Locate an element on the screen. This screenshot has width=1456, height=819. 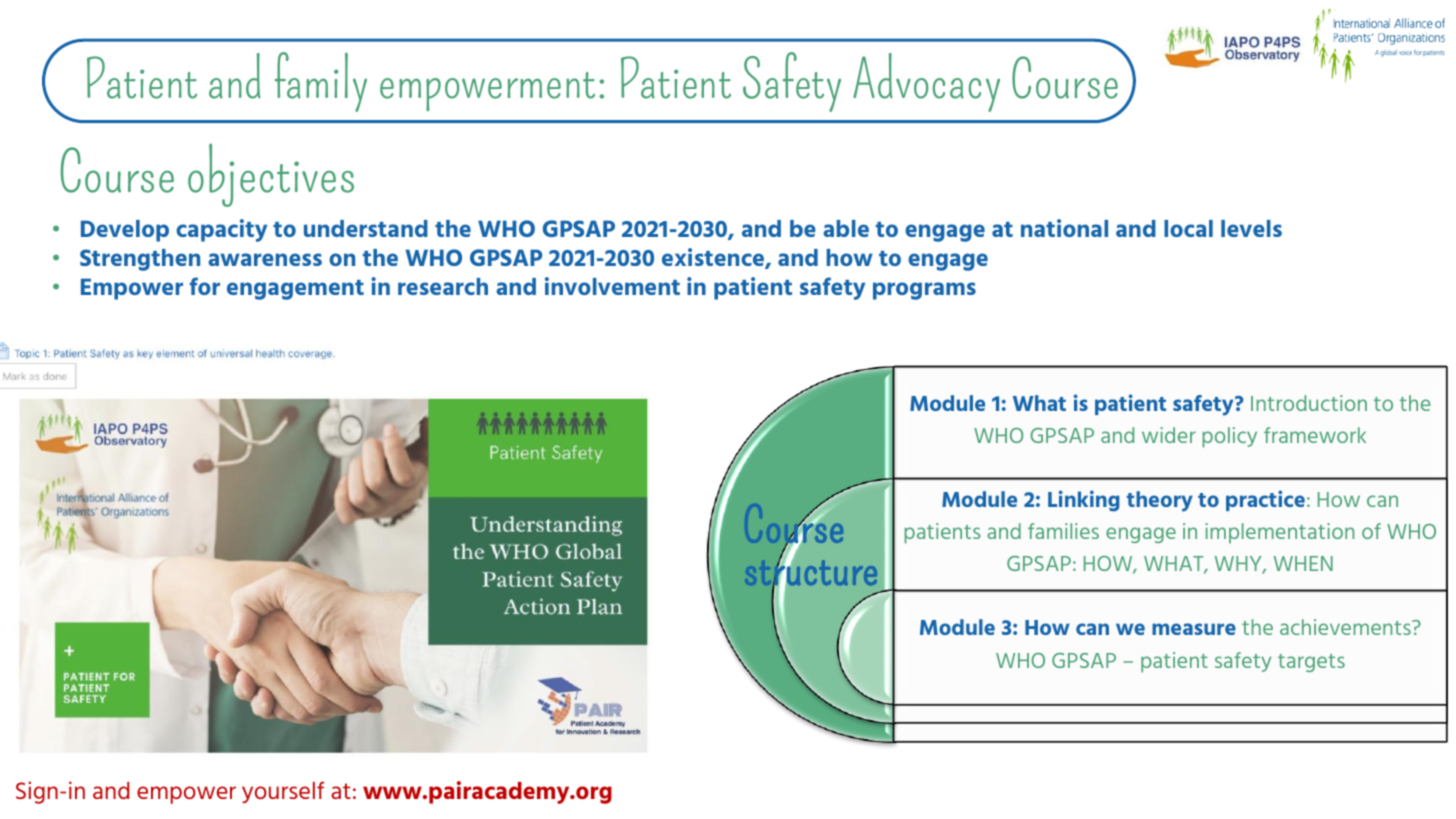
local is located at coordinates (1188, 228).
